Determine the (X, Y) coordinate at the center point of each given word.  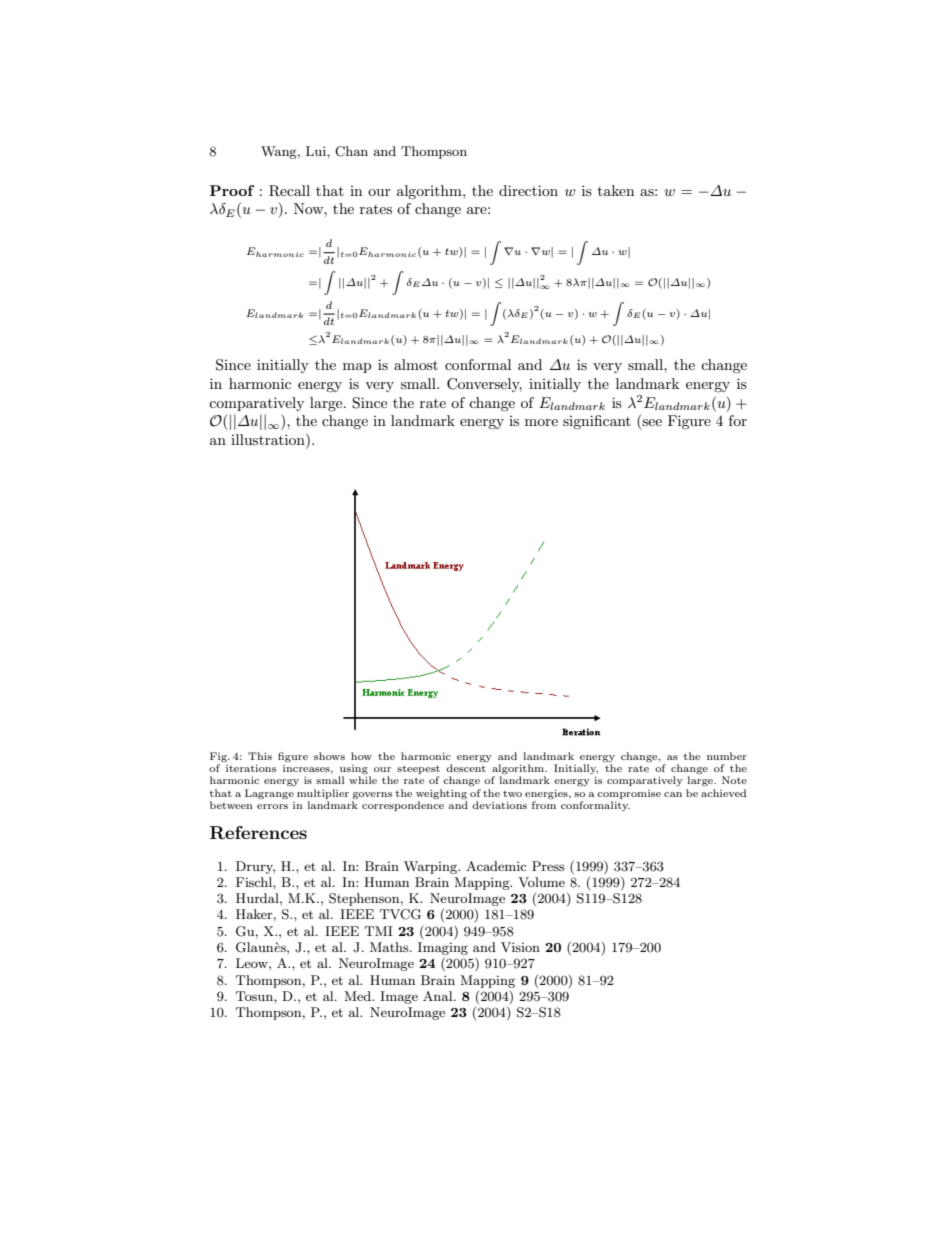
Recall (289, 191)
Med (359, 996)
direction (528, 190)
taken (616, 190)
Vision (520, 947)
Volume (541, 882)
